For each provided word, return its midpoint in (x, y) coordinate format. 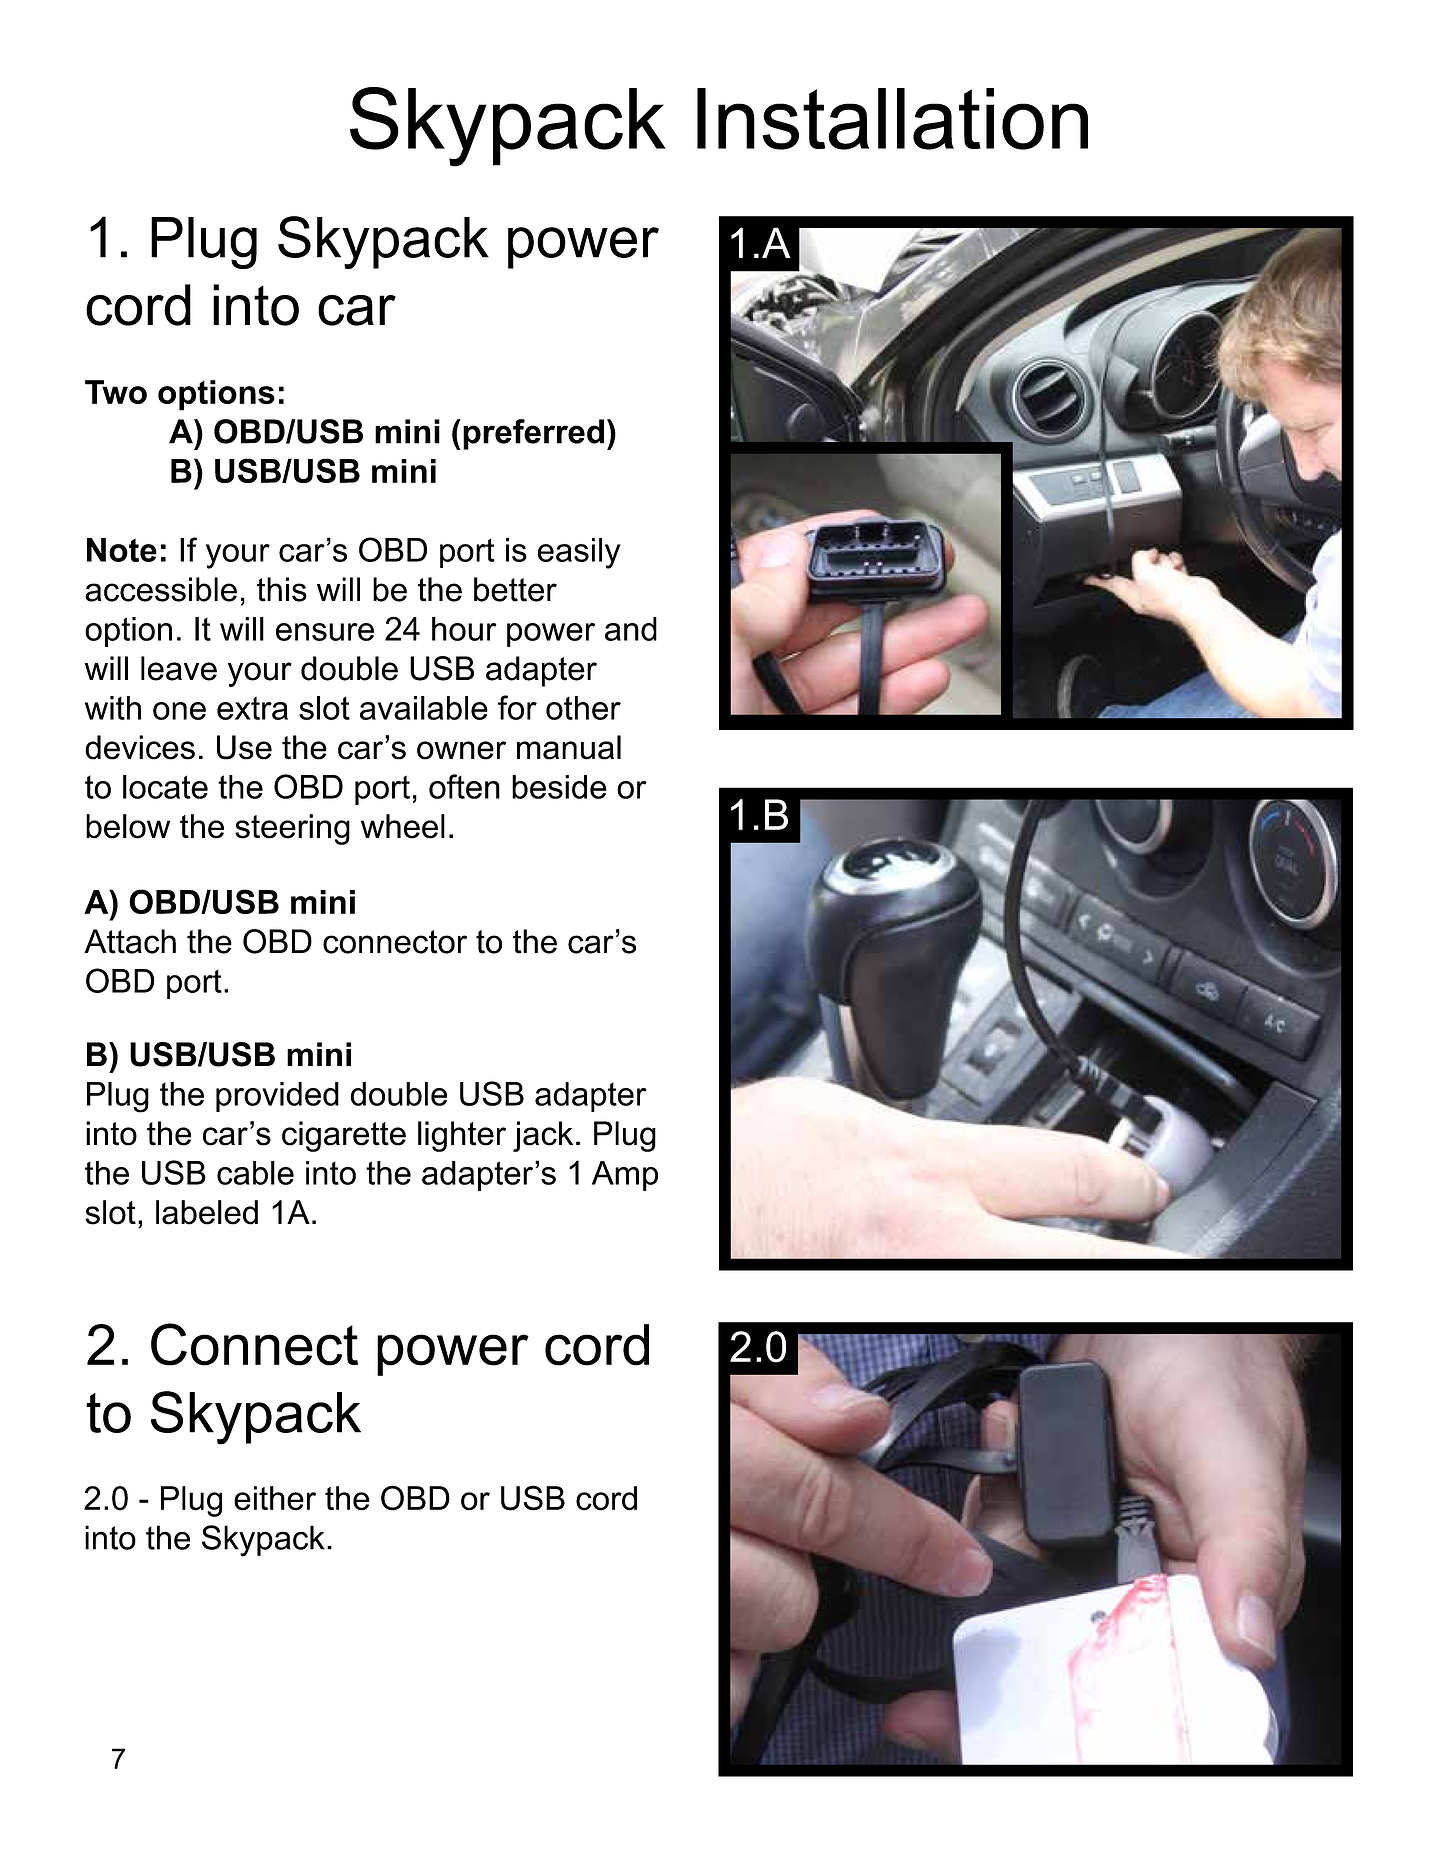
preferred (533, 434)
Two (116, 392)
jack (543, 1136)
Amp (625, 1176)
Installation (892, 119)
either (275, 1498)
